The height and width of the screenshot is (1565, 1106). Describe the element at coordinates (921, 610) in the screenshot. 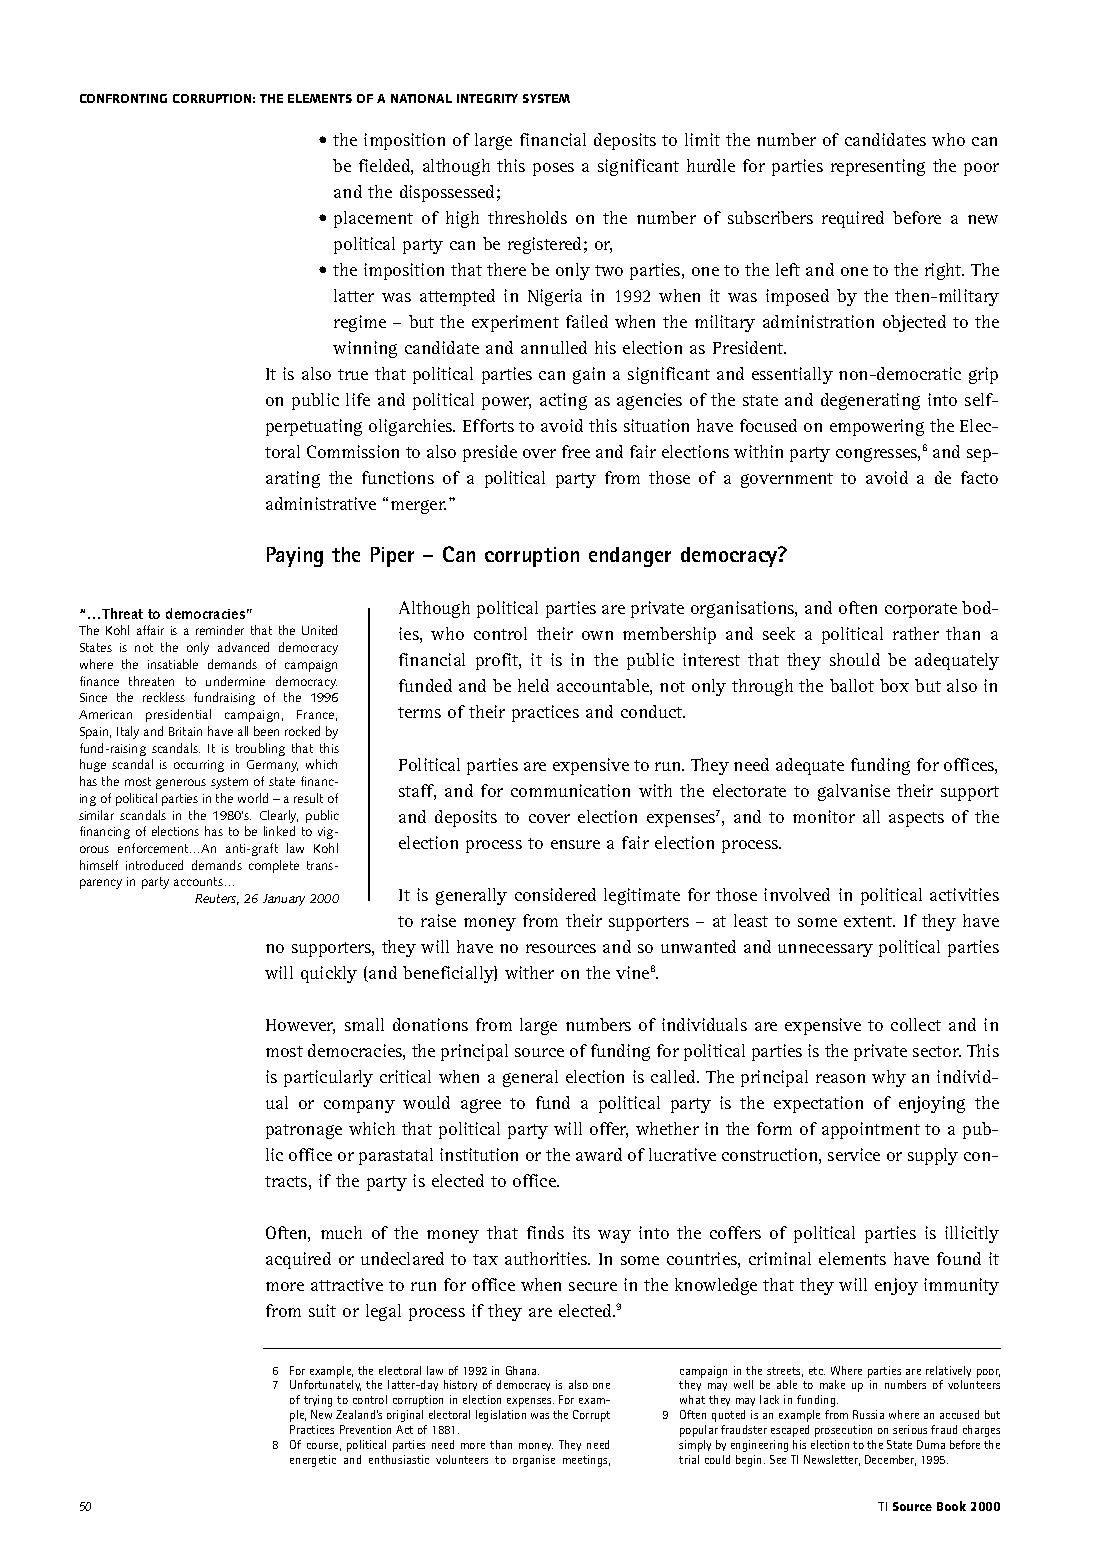

I see `corporate` at that location.
